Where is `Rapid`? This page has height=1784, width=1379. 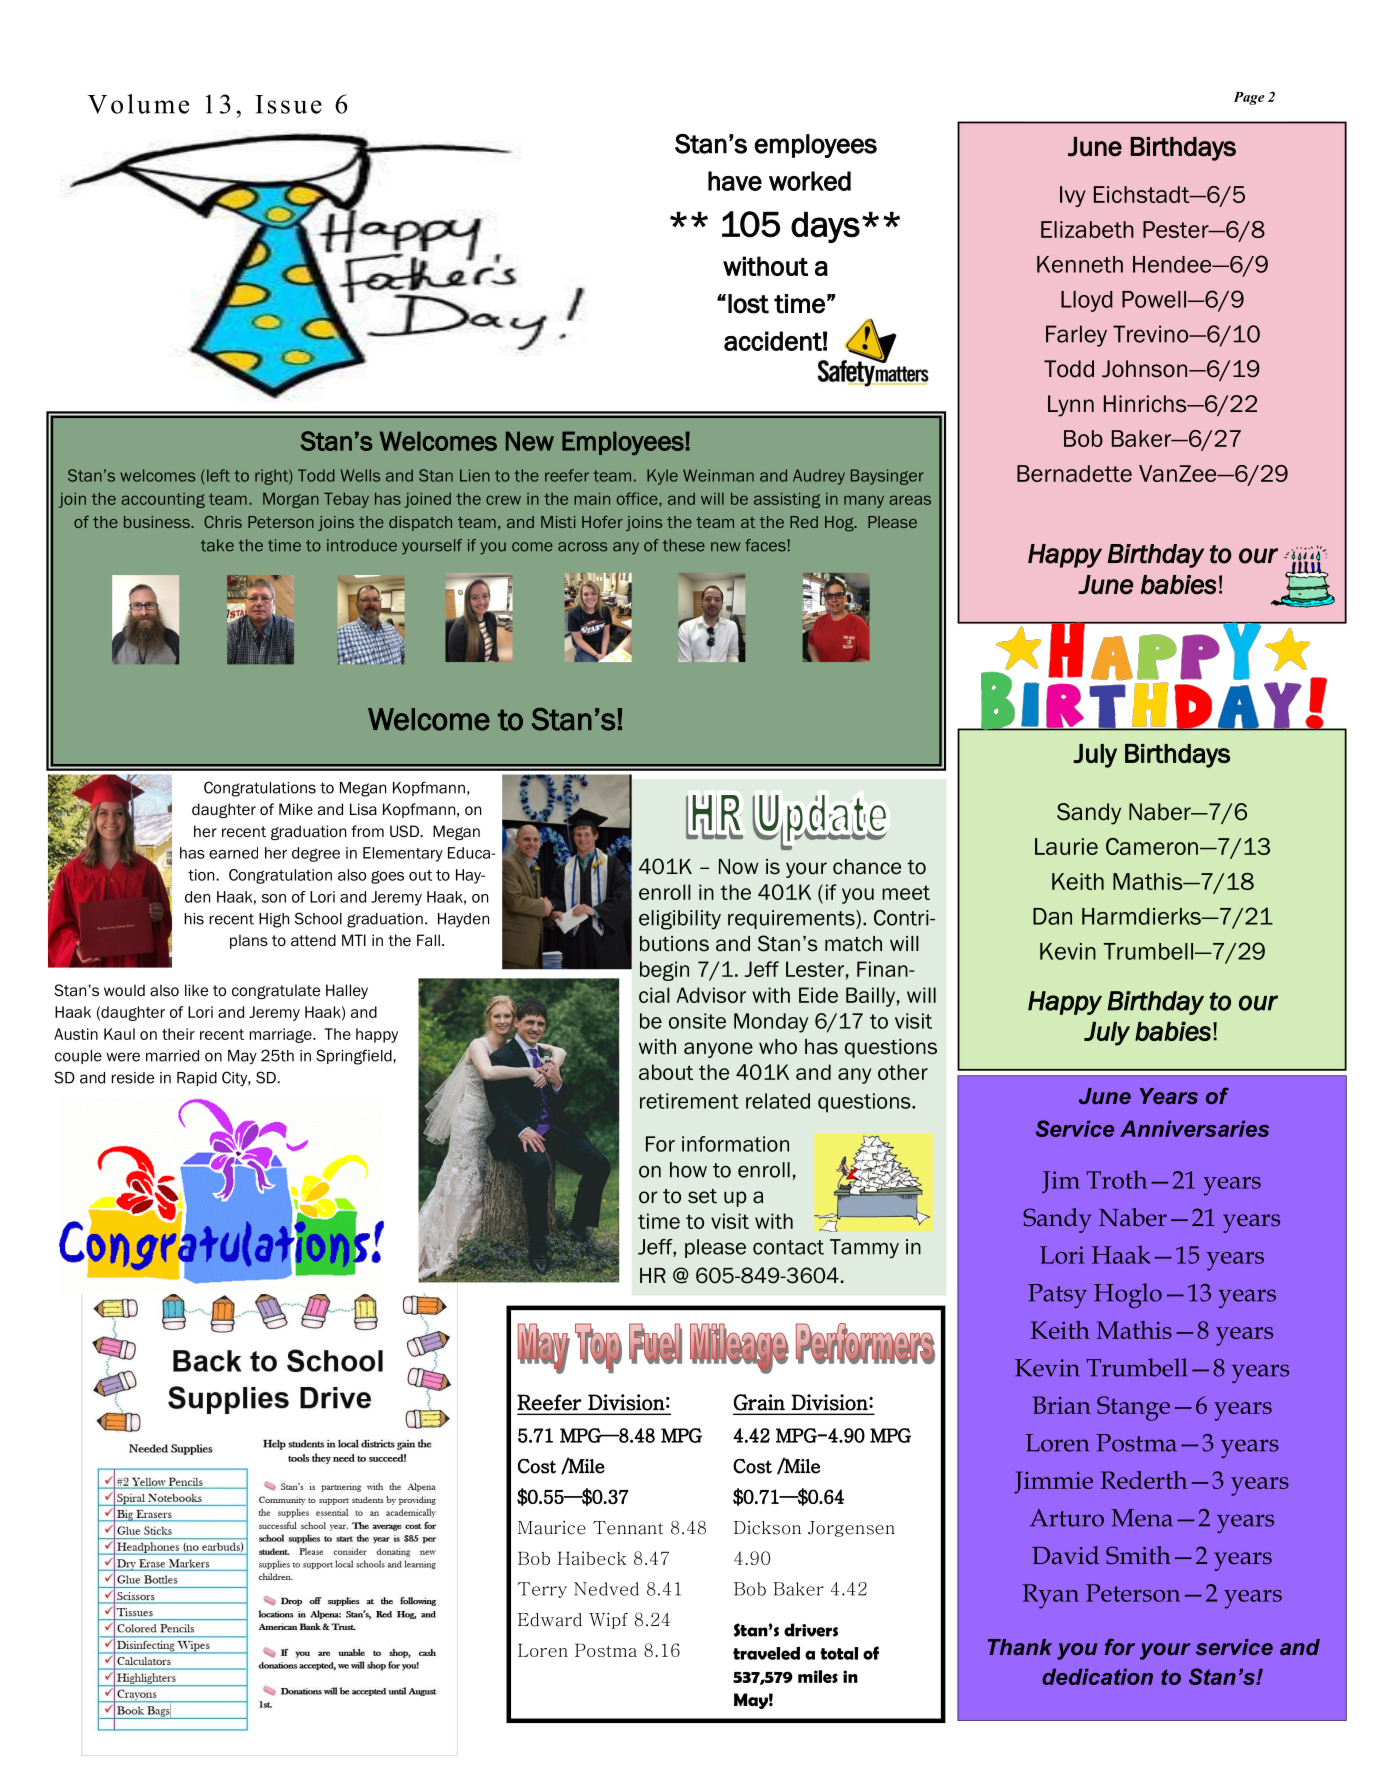
Rapid is located at coordinates (197, 1079).
